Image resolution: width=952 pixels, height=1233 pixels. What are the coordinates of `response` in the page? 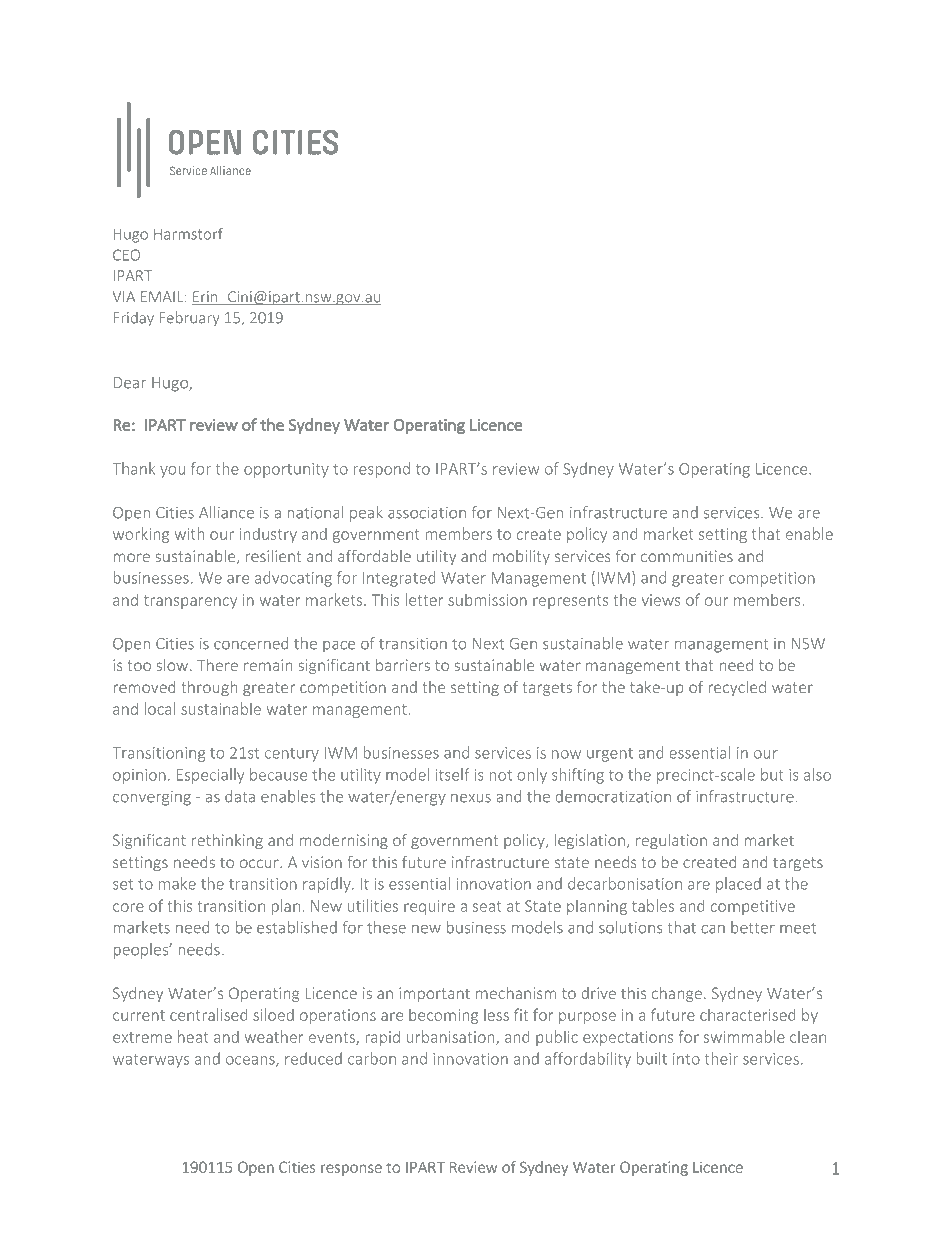 It's located at (351, 1170).
